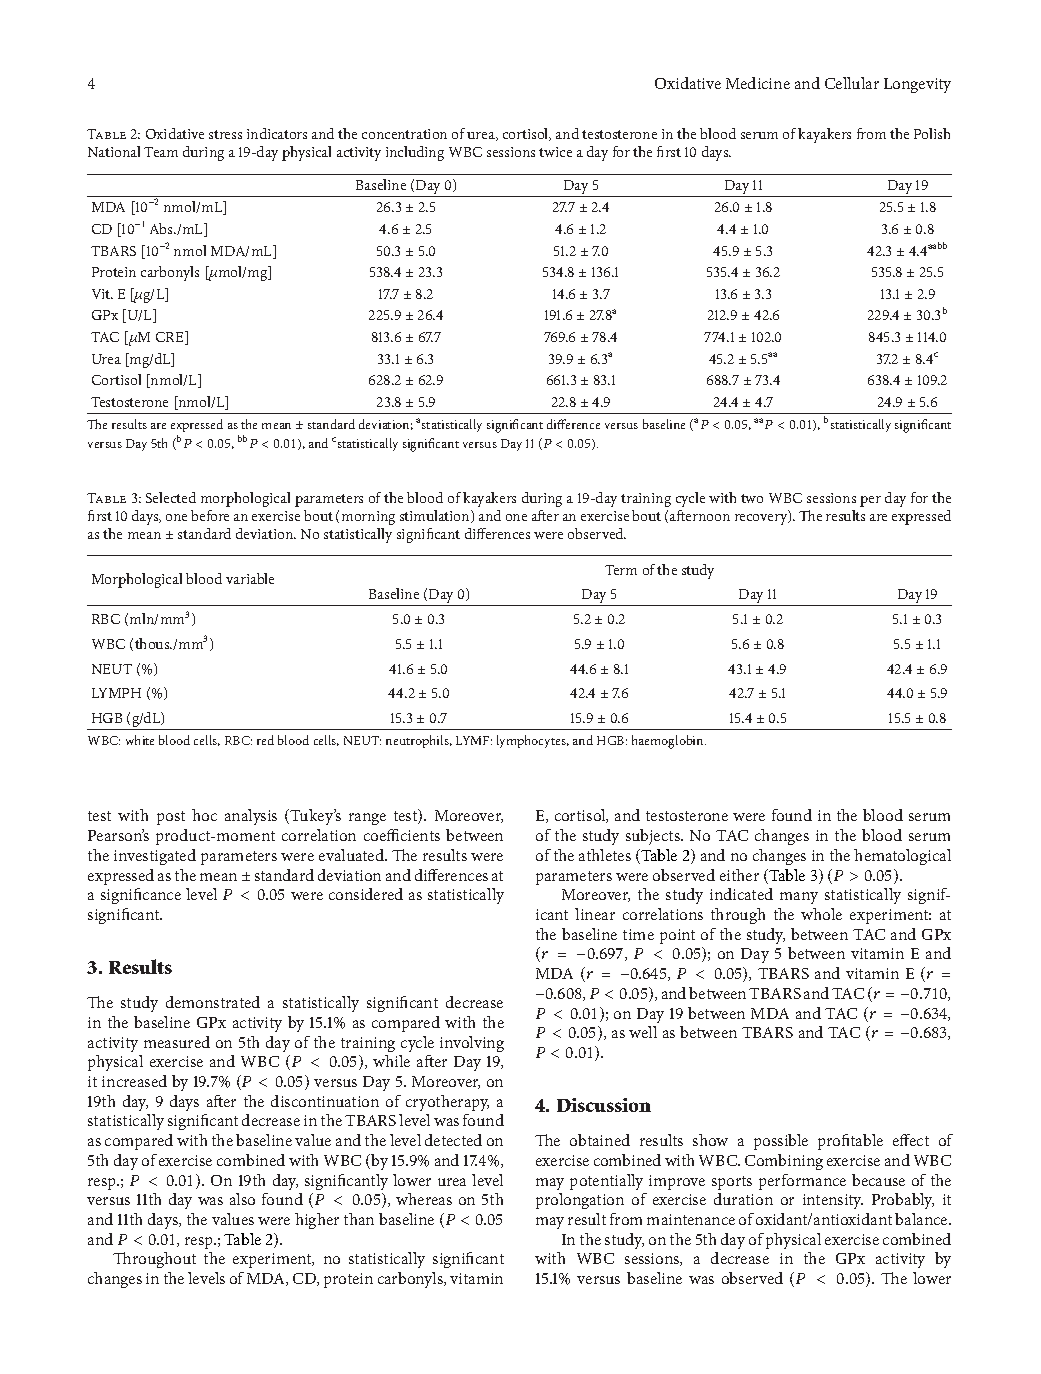 This screenshot has width=1041, height=1374. I want to click on twice, so click(555, 152).
